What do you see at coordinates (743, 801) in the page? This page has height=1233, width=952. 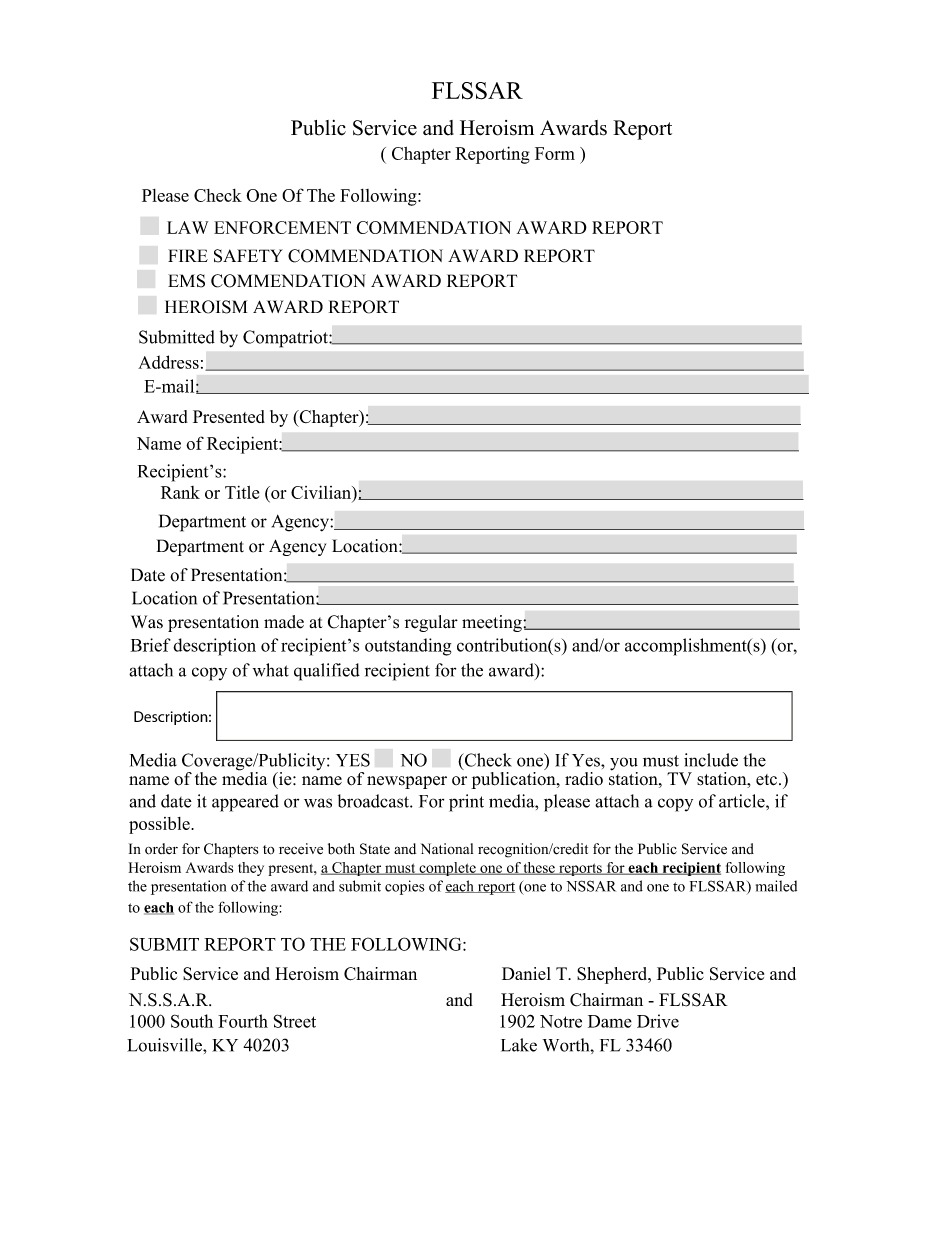 I see `article` at bounding box center [743, 801].
